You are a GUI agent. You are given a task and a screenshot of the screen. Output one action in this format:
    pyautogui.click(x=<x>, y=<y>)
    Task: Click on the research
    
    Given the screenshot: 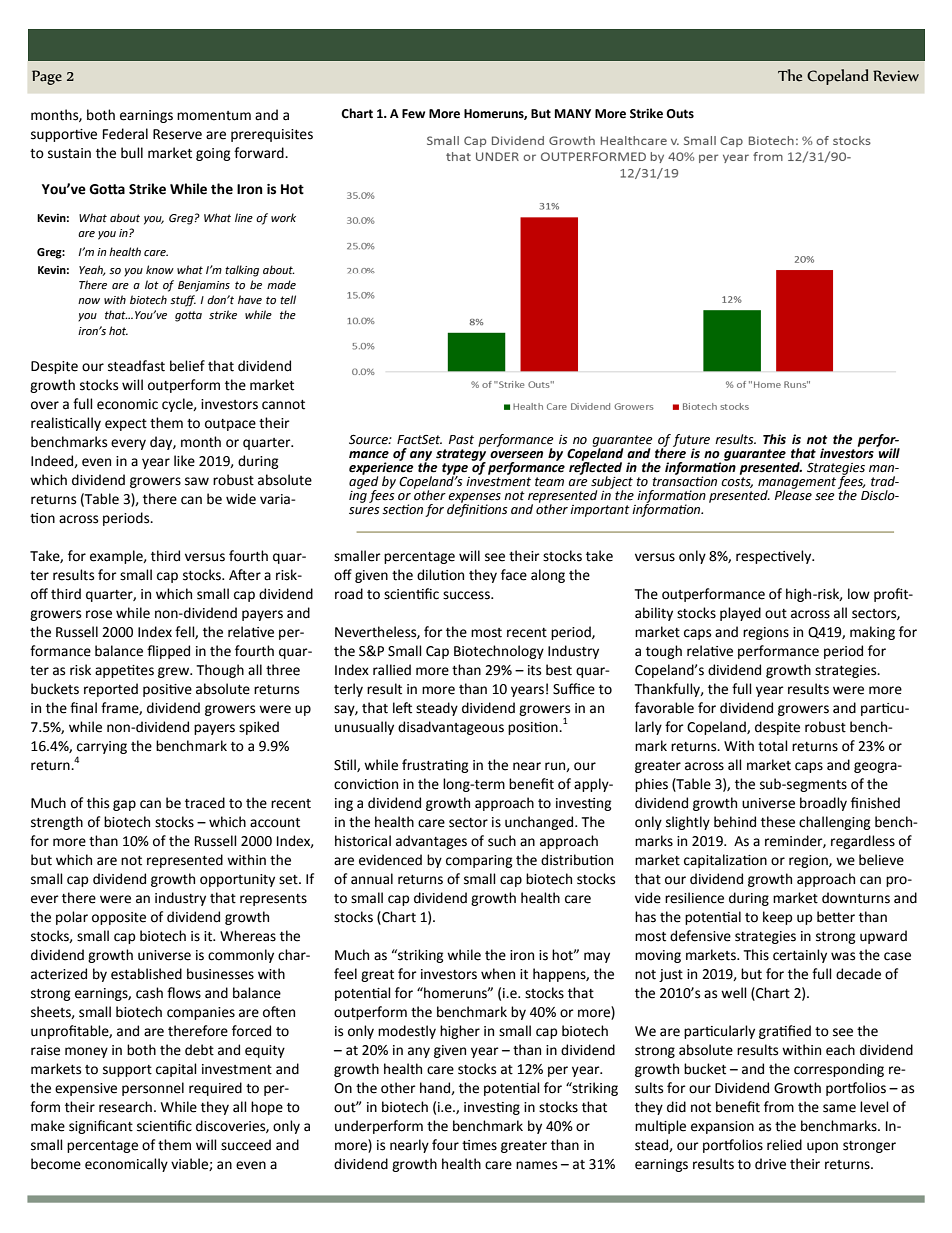 What is the action you would take?
    pyautogui.click(x=125, y=1107)
